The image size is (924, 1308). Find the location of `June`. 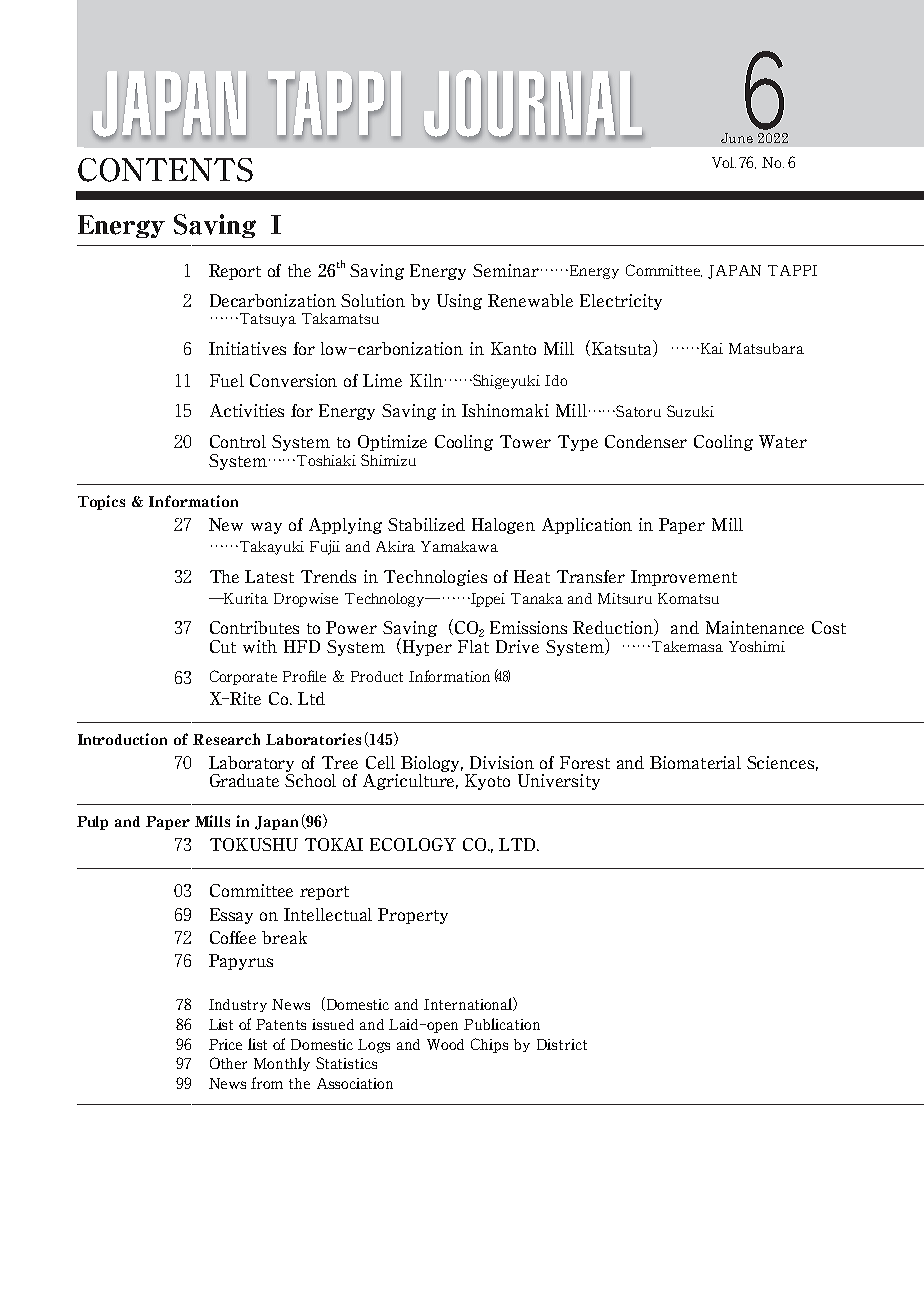

June is located at coordinates (737, 138).
